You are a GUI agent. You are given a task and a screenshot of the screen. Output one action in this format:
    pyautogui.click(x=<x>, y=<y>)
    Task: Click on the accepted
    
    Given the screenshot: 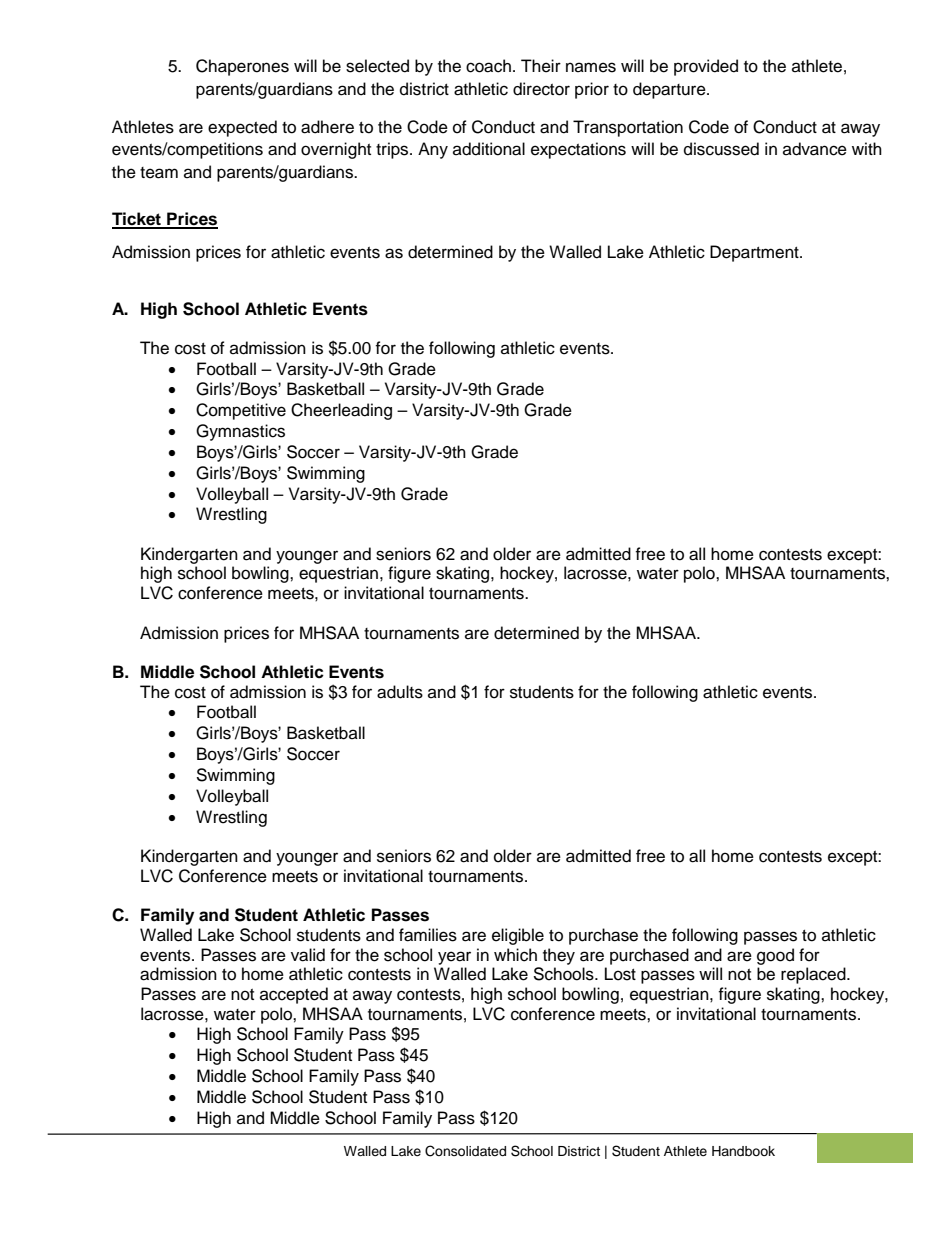 What is the action you would take?
    pyautogui.click(x=294, y=995)
